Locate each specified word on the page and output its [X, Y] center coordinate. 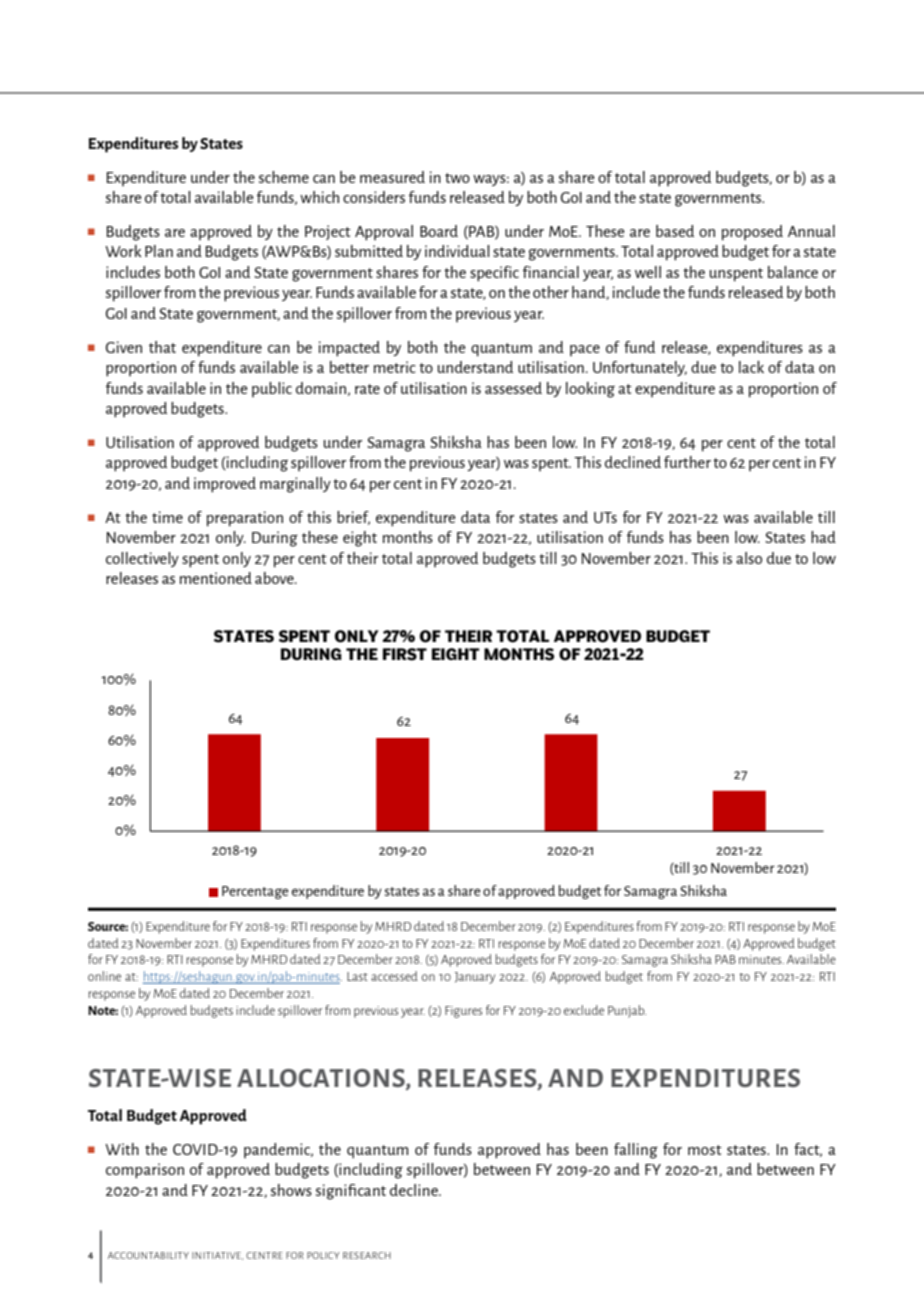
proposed [752, 233]
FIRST [405, 654]
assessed [513, 388]
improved [225, 485]
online [104, 976]
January [475, 978]
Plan [159, 251]
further [687, 462]
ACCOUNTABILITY [148, 1255]
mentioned [216, 578]
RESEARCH [367, 1255]
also [749, 558]
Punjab [627, 1011]
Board [439, 231]
